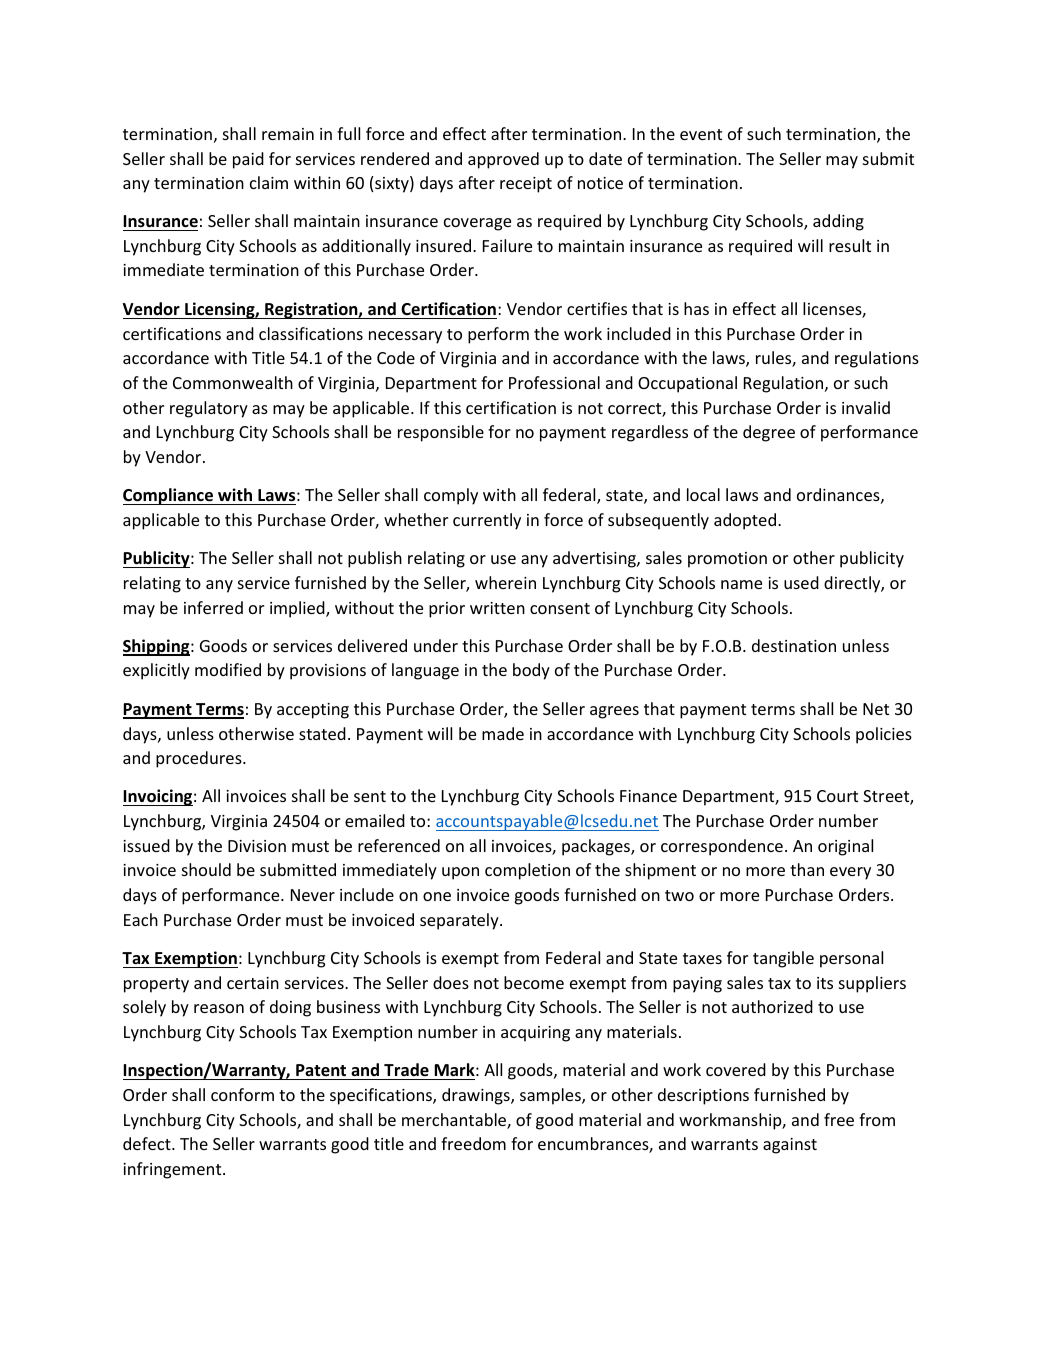 This image has height=1348, width=1042. I want to click on approved, so click(503, 160).
